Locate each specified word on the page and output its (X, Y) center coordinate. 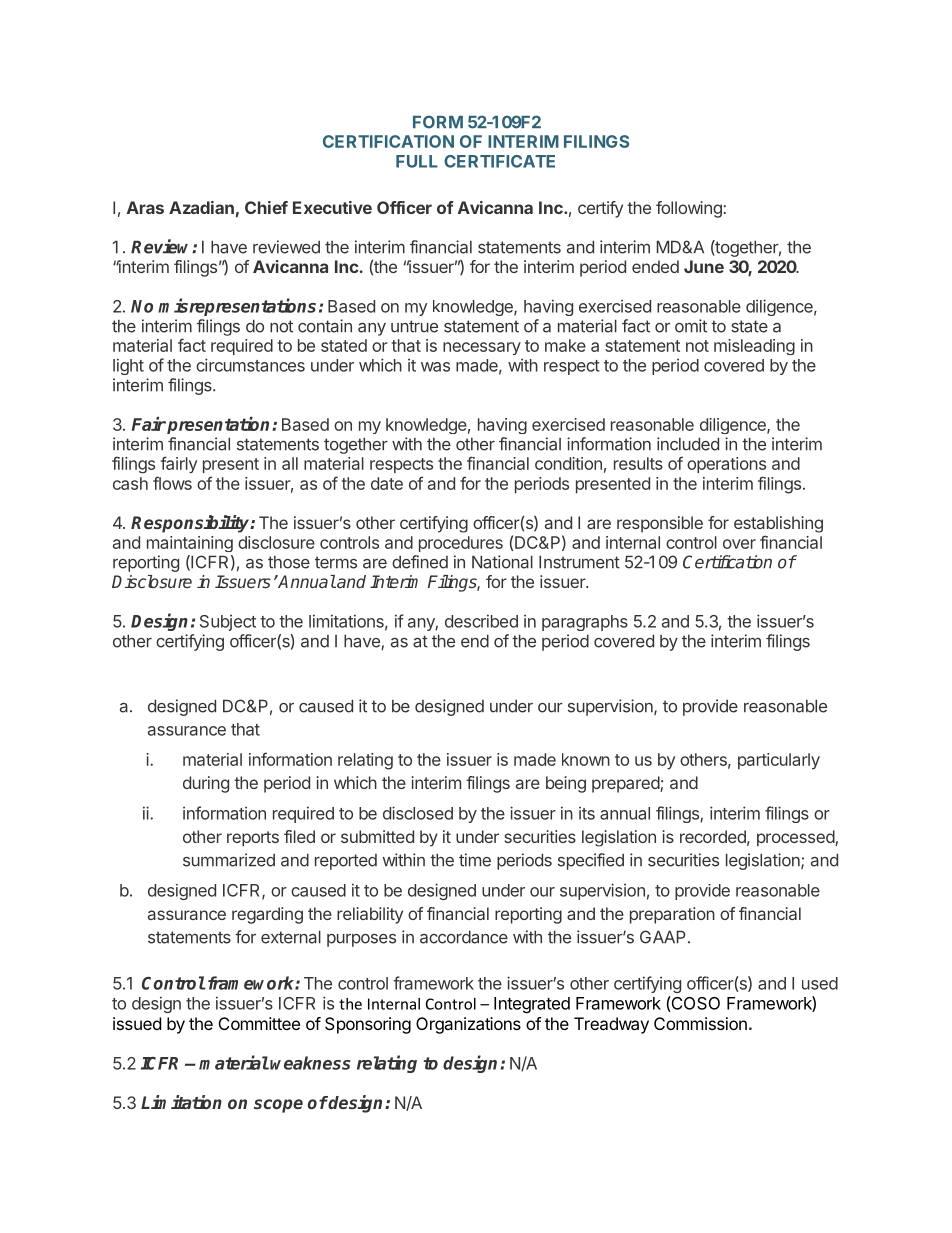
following (690, 209)
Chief (266, 207)
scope (278, 1106)
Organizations (468, 1025)
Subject (228, 623)
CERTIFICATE (499, 161)
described (481, 621)
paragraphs (585, 623)
